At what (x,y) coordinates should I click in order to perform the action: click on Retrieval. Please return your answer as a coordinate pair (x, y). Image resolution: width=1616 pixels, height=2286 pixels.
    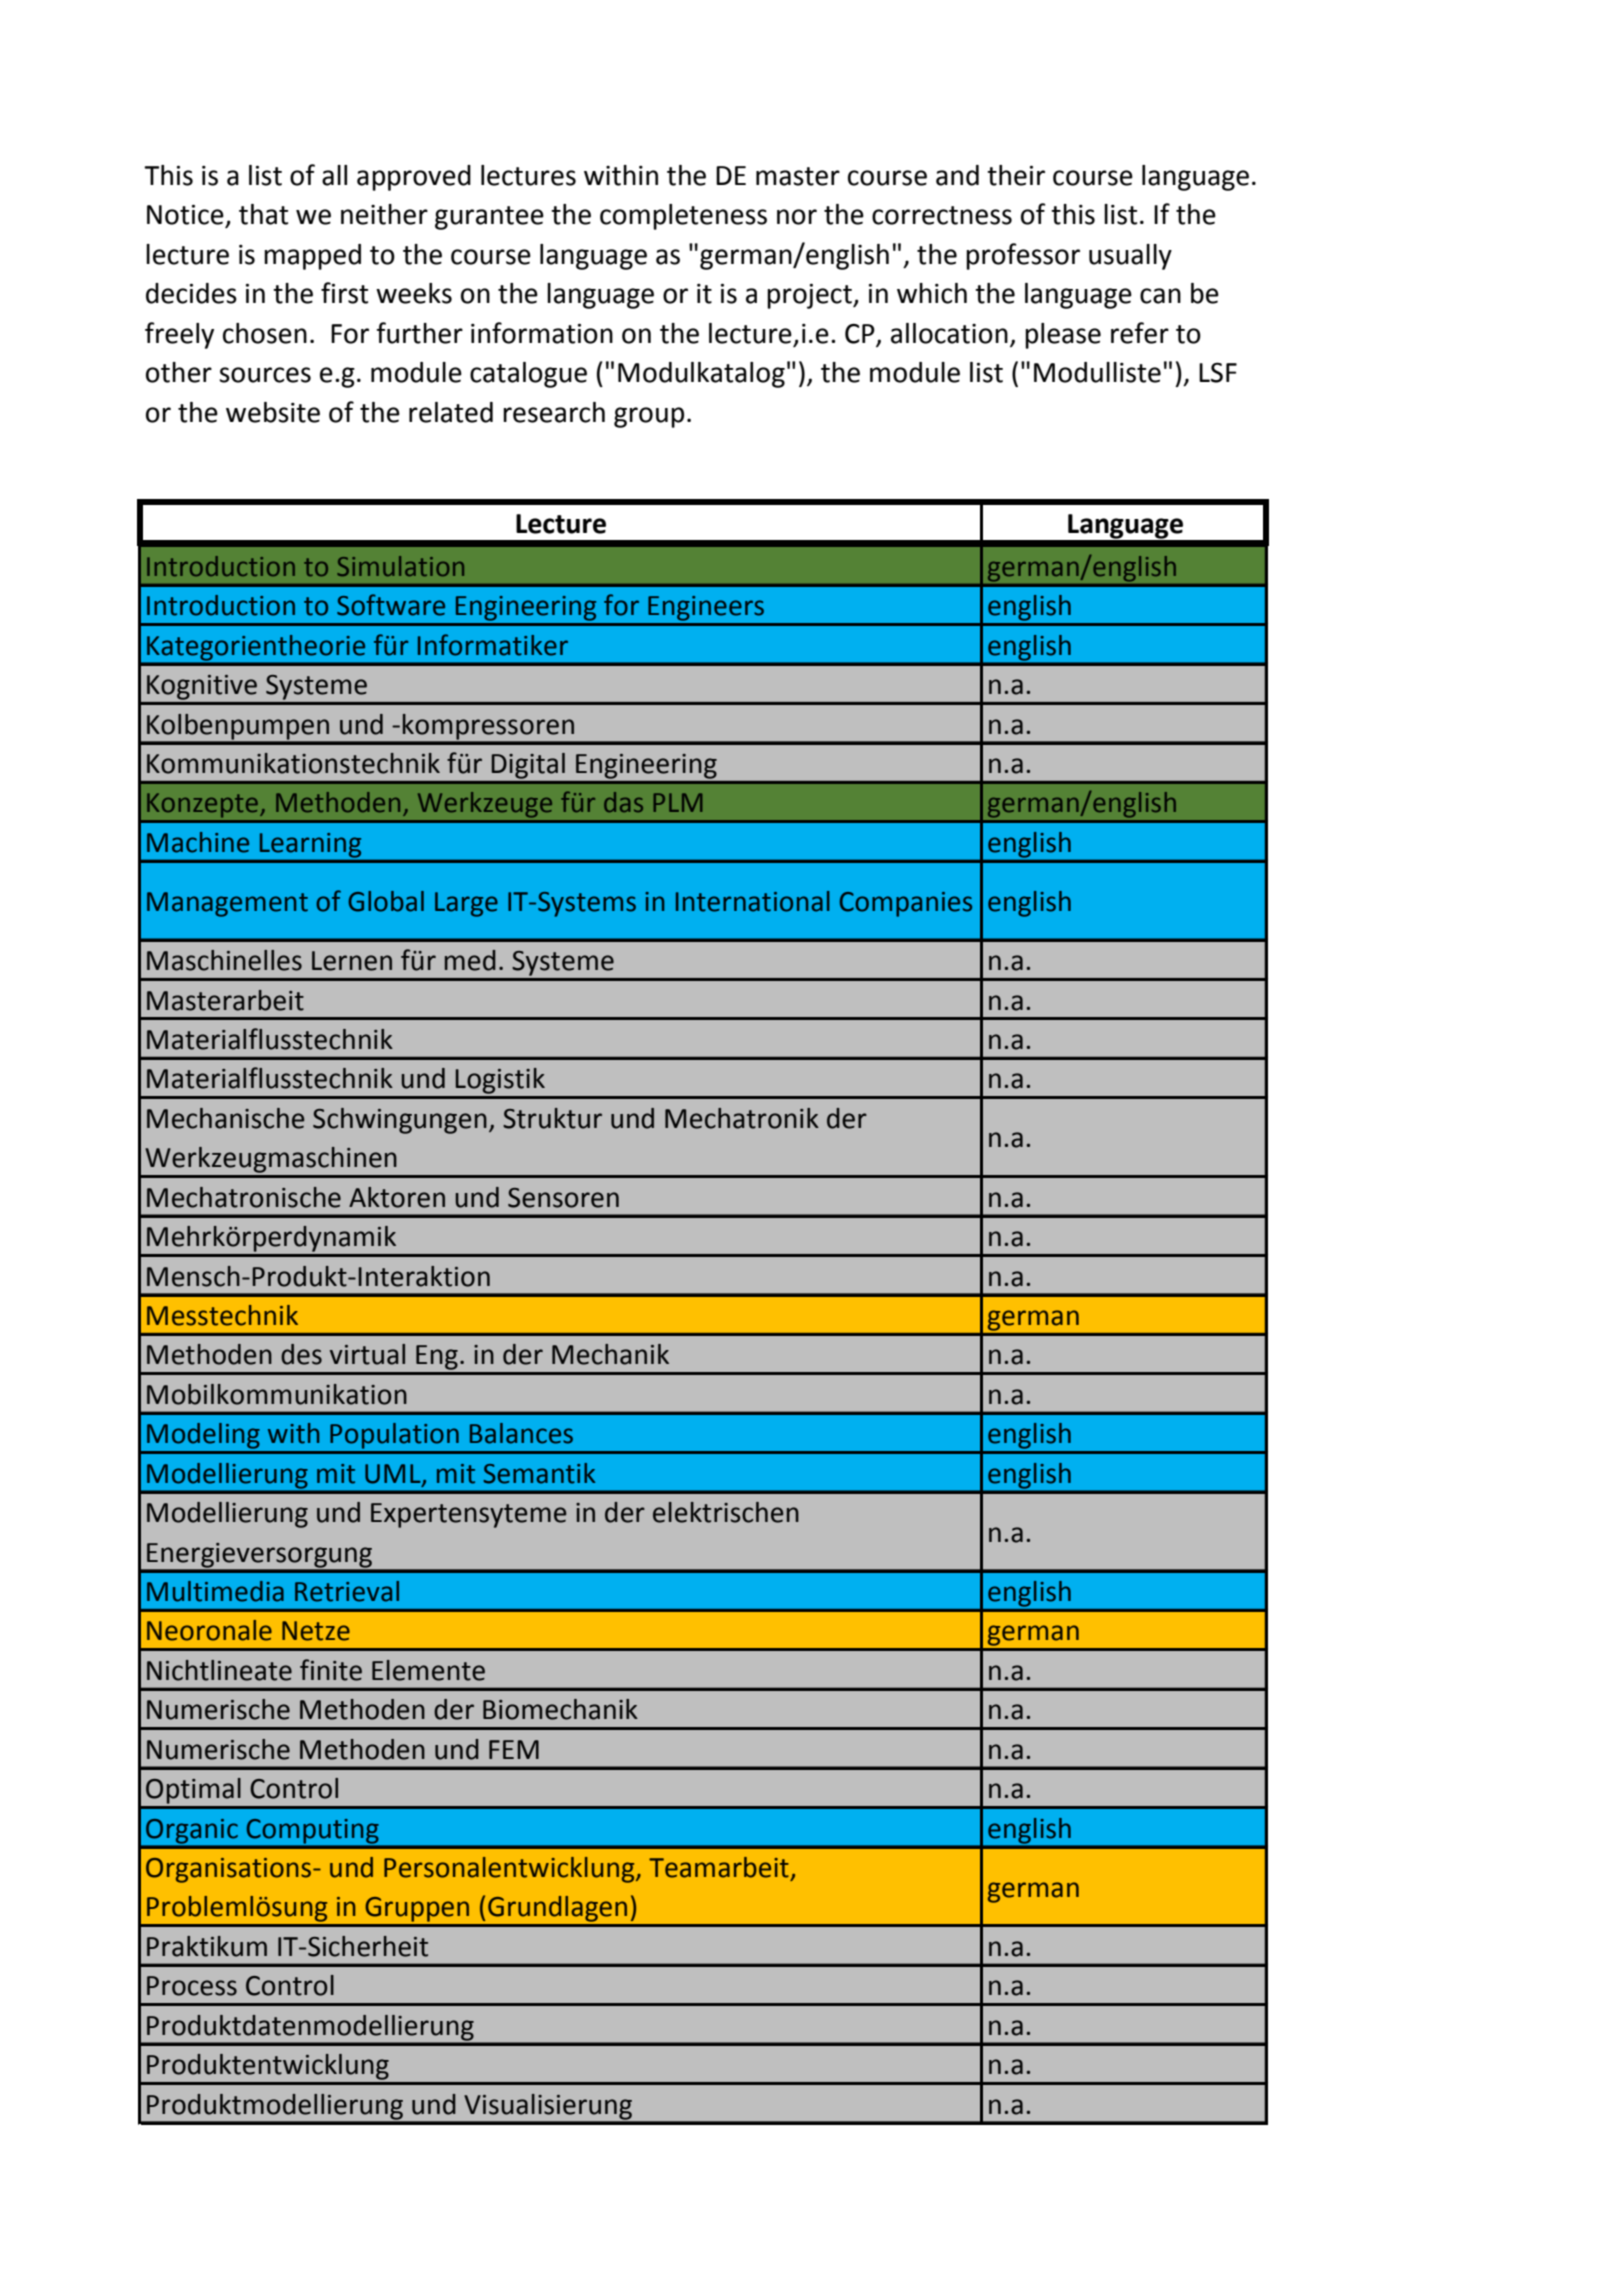
    Looking at the image, I should click on (347, 1591).
